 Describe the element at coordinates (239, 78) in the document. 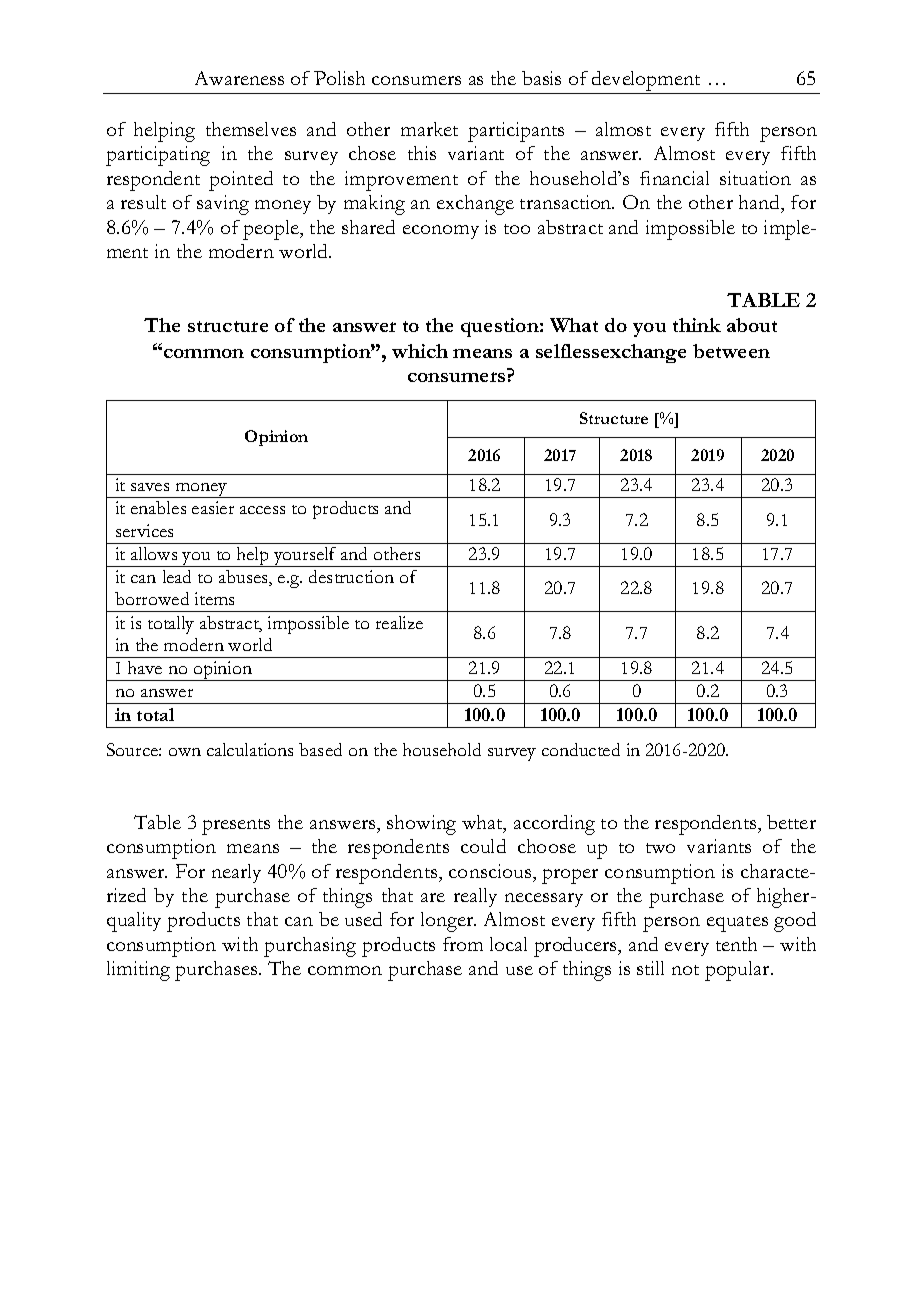

I see `Awareness` at that location.
